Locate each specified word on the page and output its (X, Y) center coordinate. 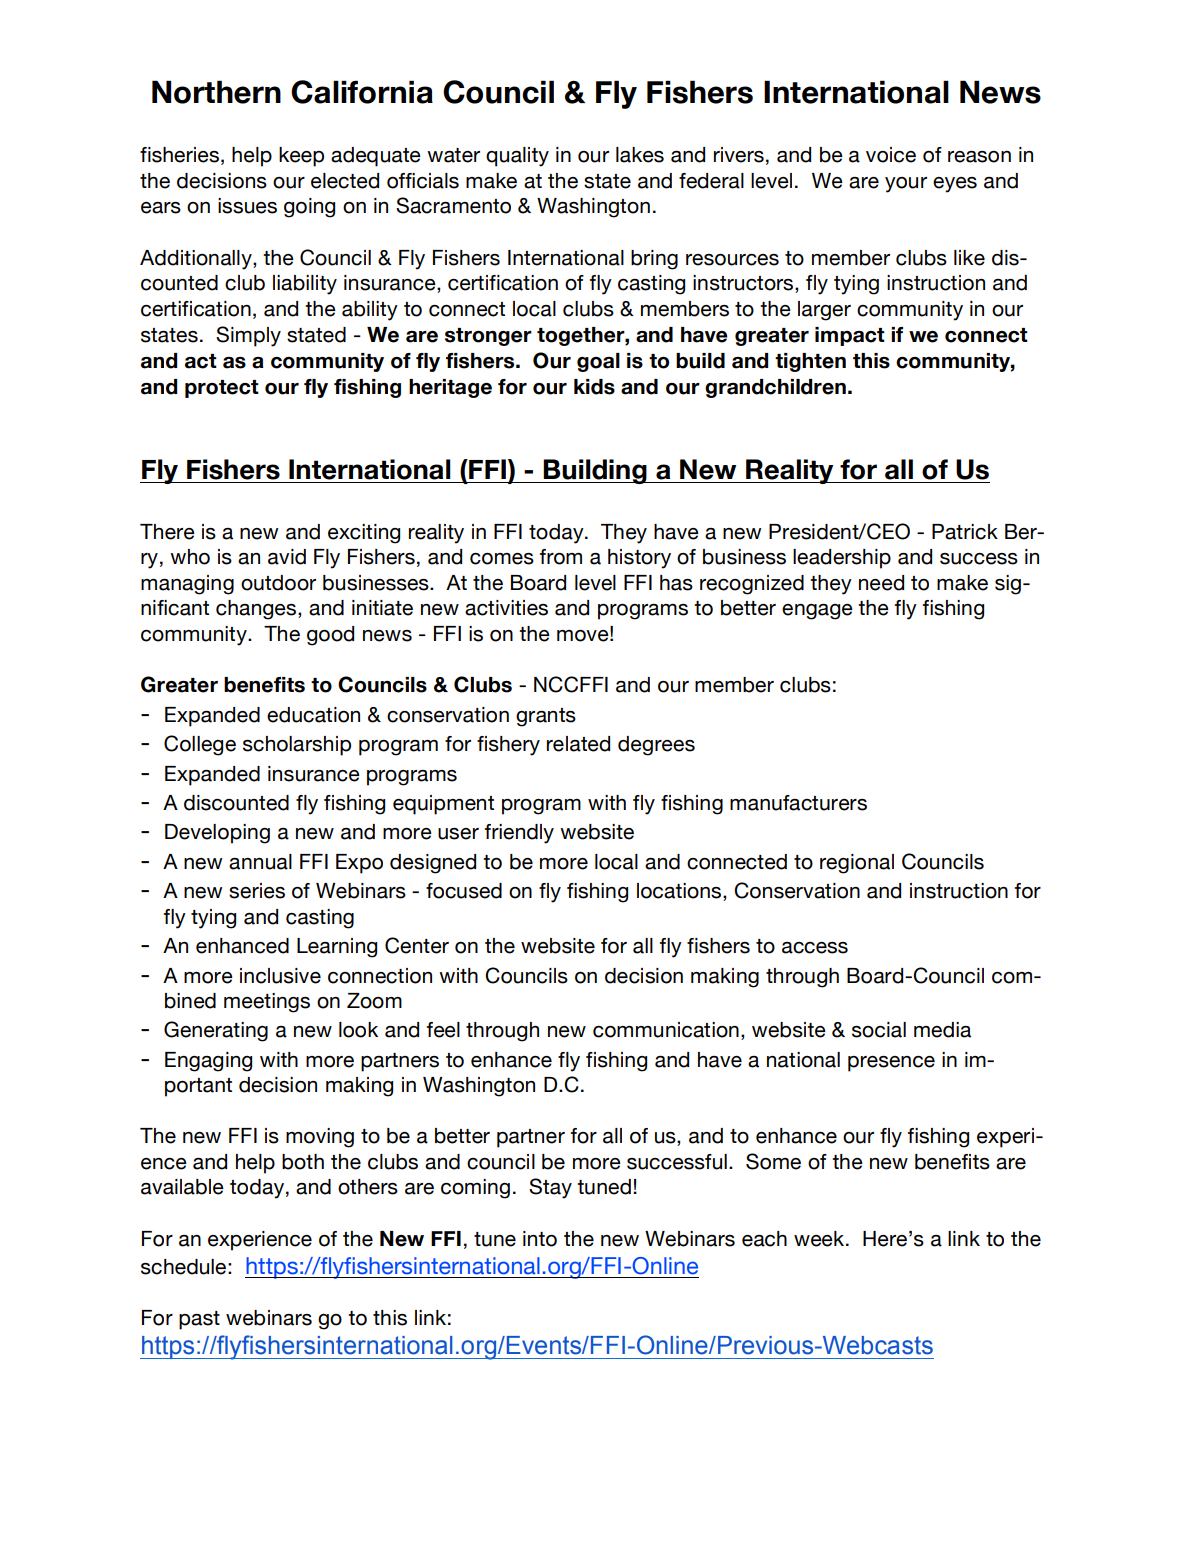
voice (891, 155)
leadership (842, 559)
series (257, 891)
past (199, 1320)
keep (301, 157)
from (561, 557)
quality (517, 157)
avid (287, 557)
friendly (519, 834)
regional (857, 864)
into (540, 1239)
